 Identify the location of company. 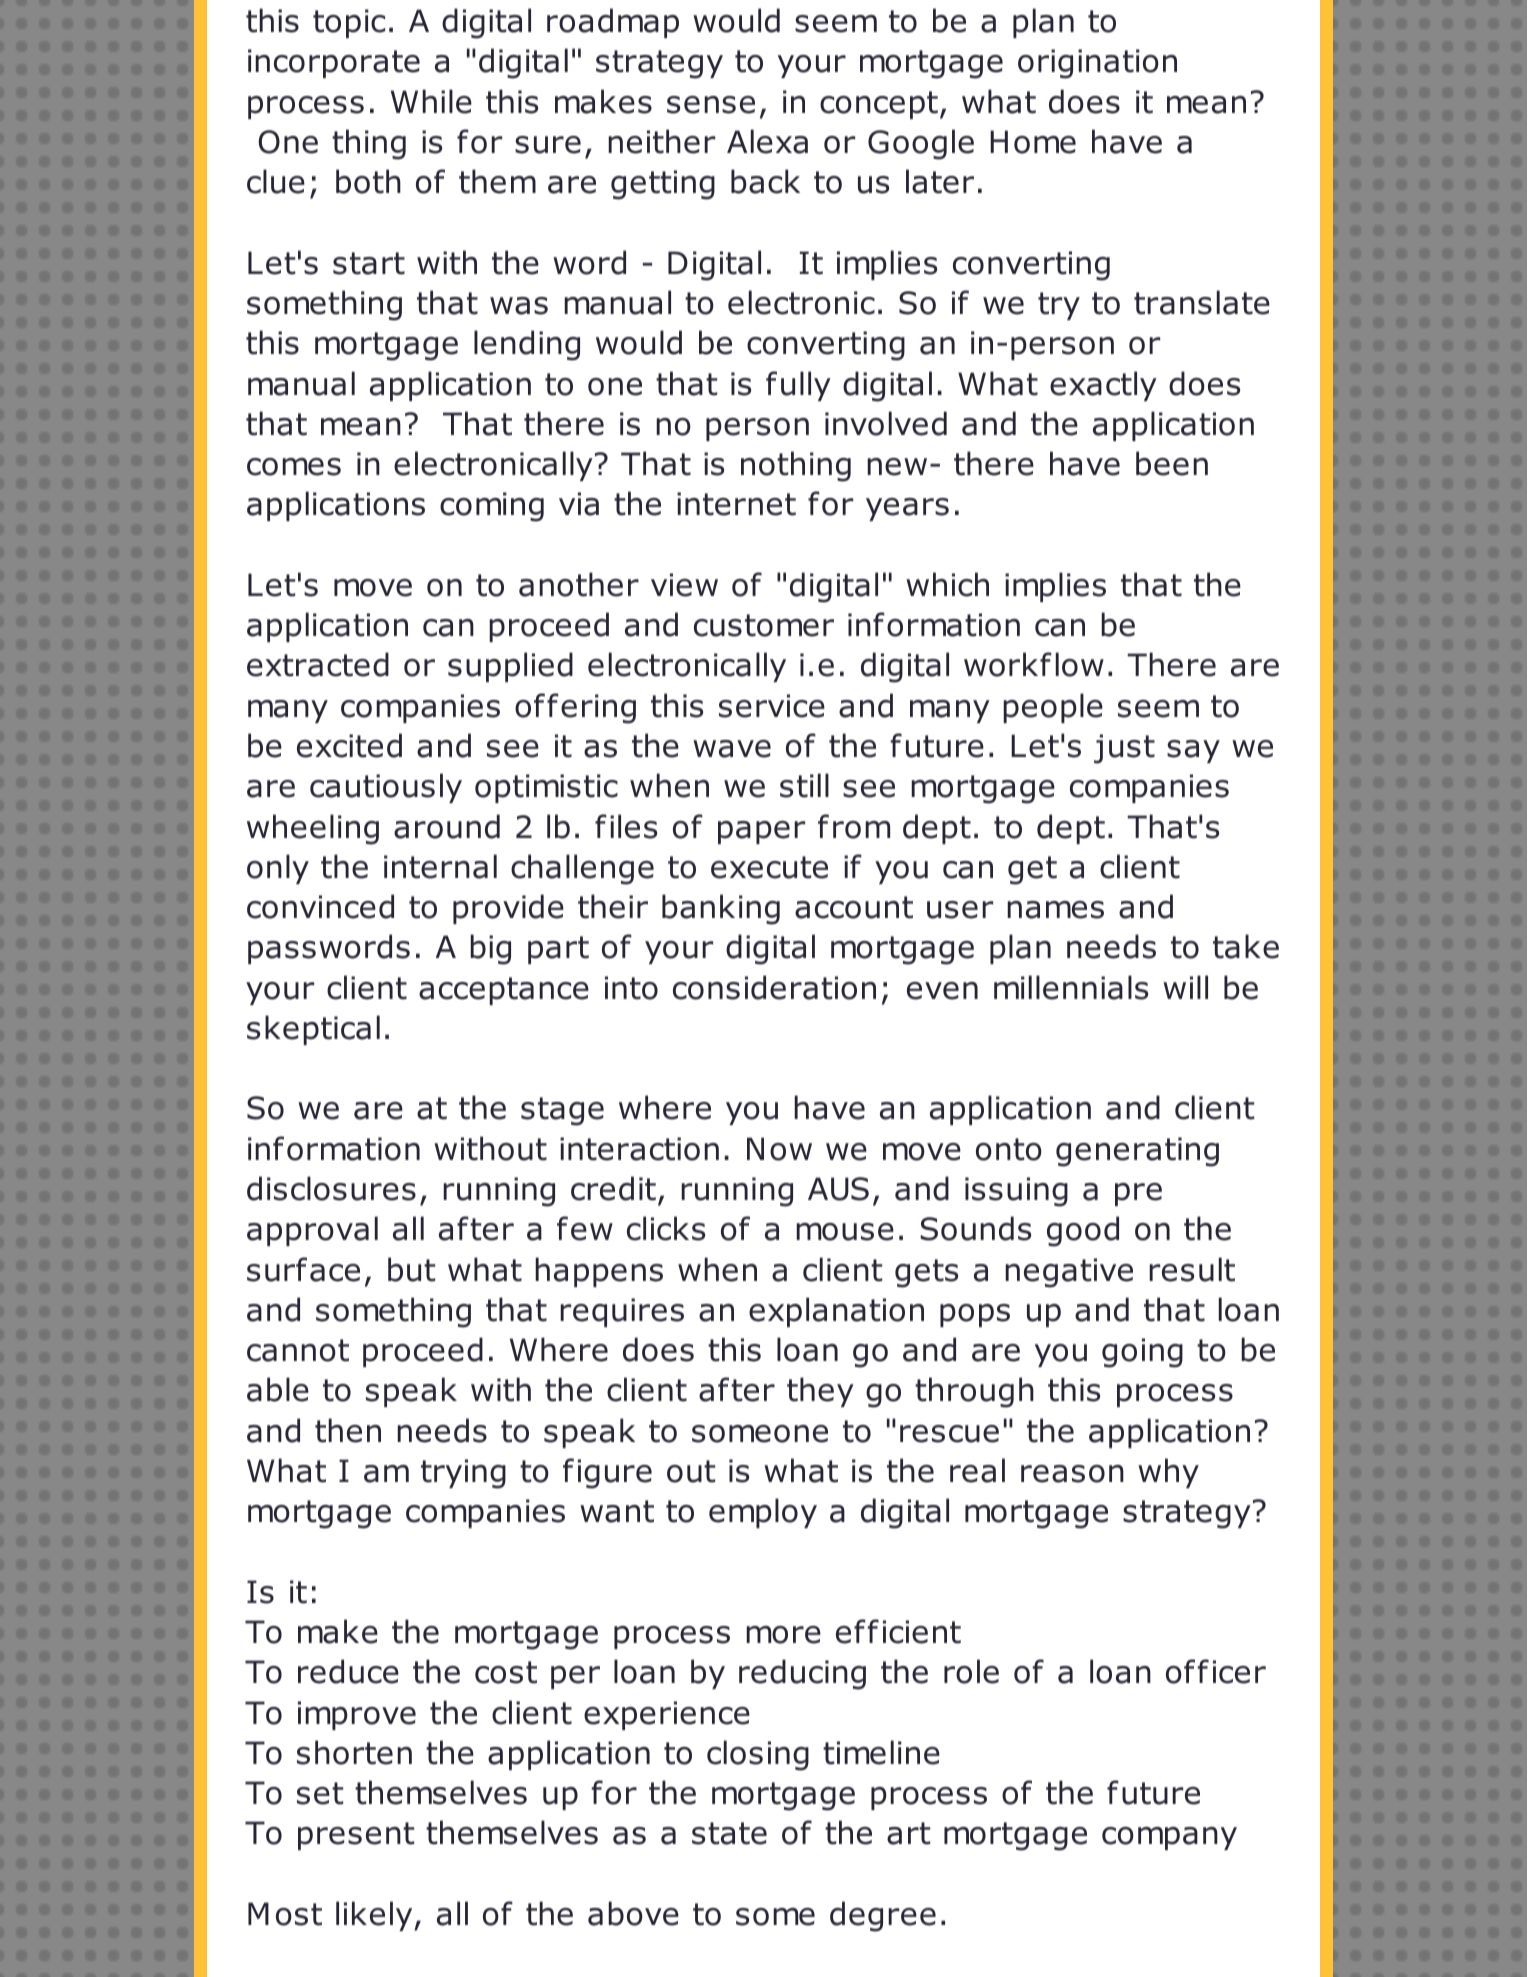
(1169, 1838).
